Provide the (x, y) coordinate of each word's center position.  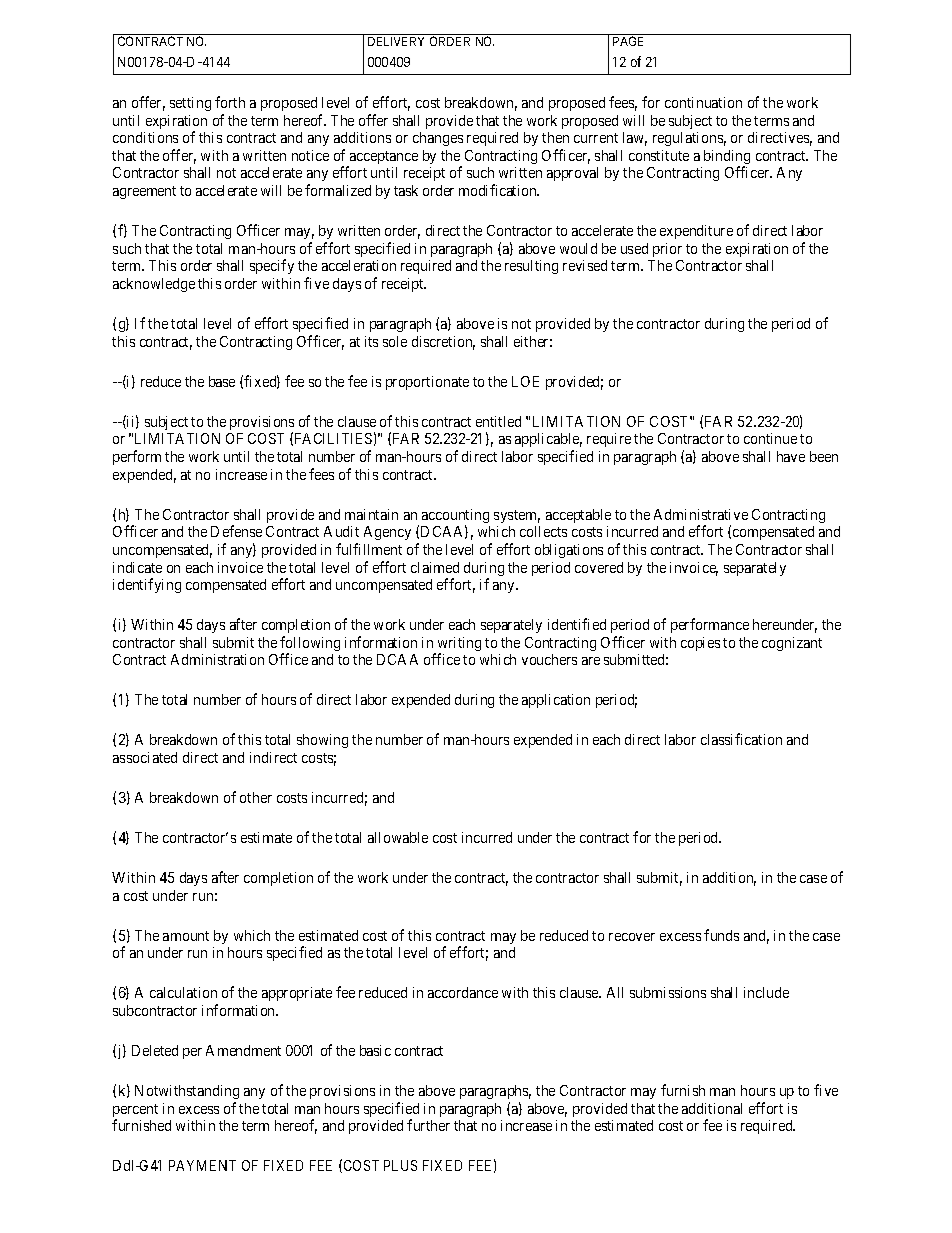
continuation (703, 102)
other (256, 797)
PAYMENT (202, 1165)
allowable (398, 837)
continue (770, 438)
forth (230, 102)
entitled (498, 421)
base (222, 381)
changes (438, 139)
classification (741, 739)
